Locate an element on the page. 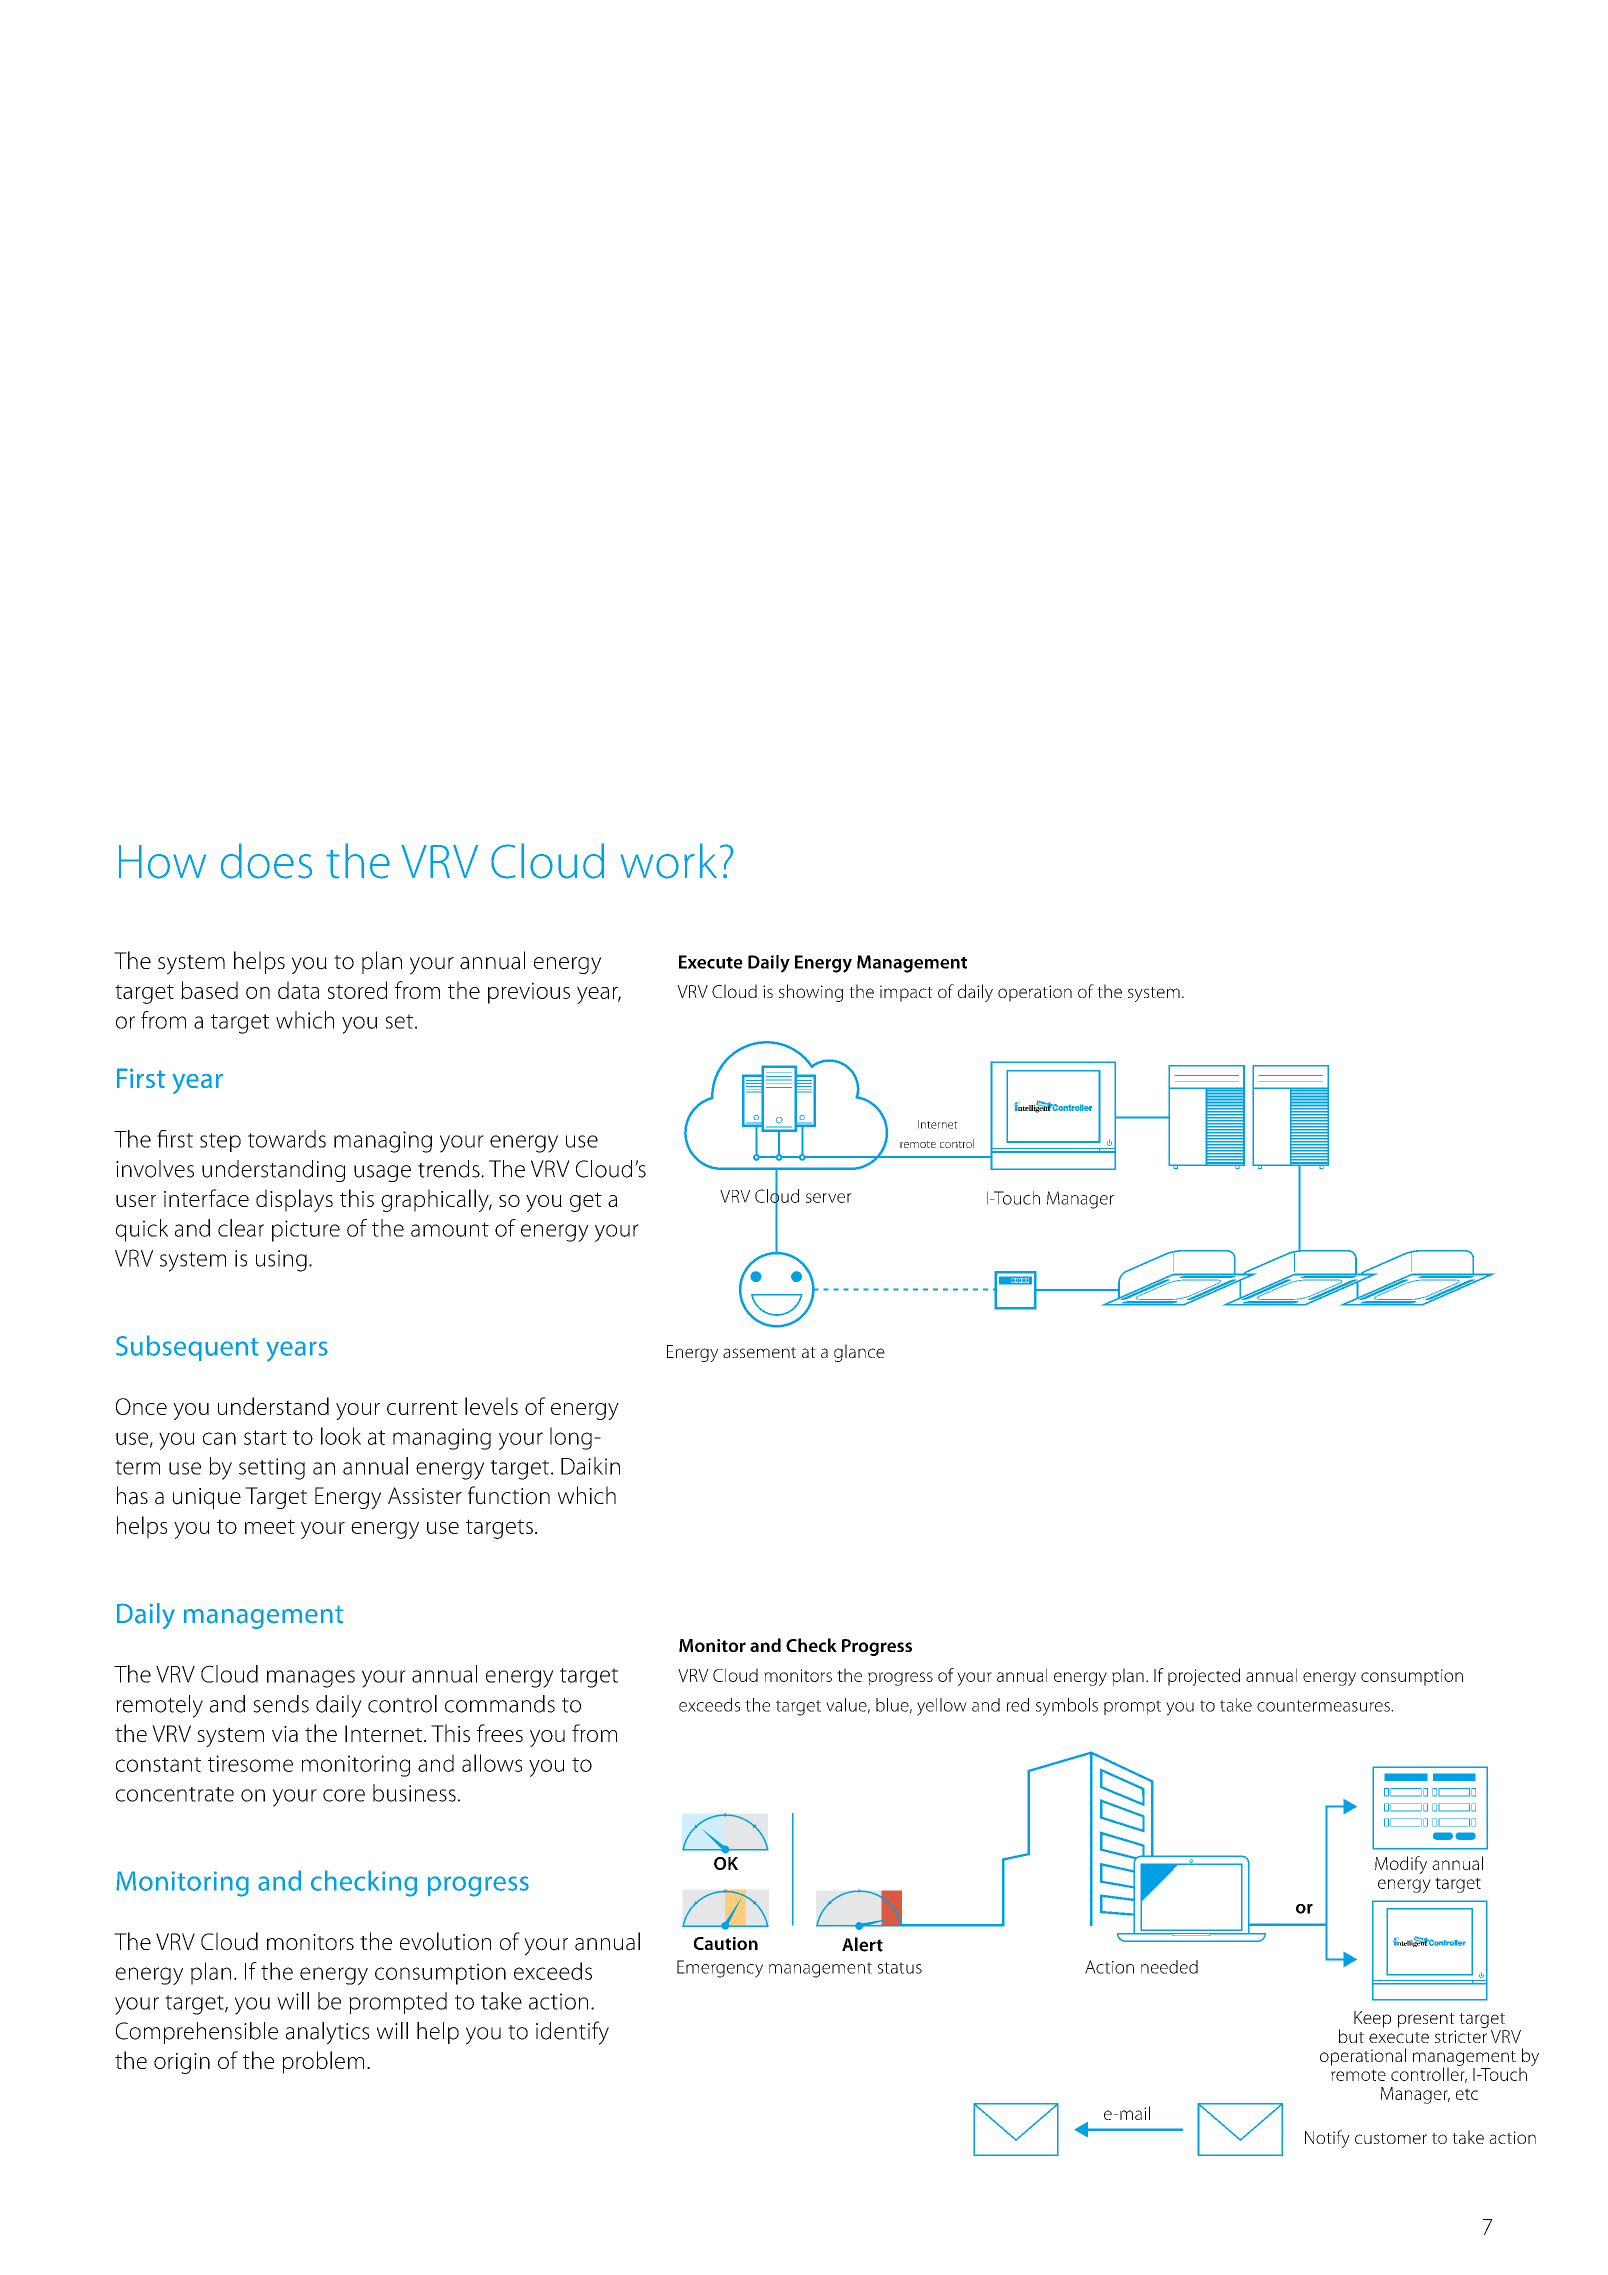 This image has height=2275, width=1608. identify is located at coordinates (572, 2033).
